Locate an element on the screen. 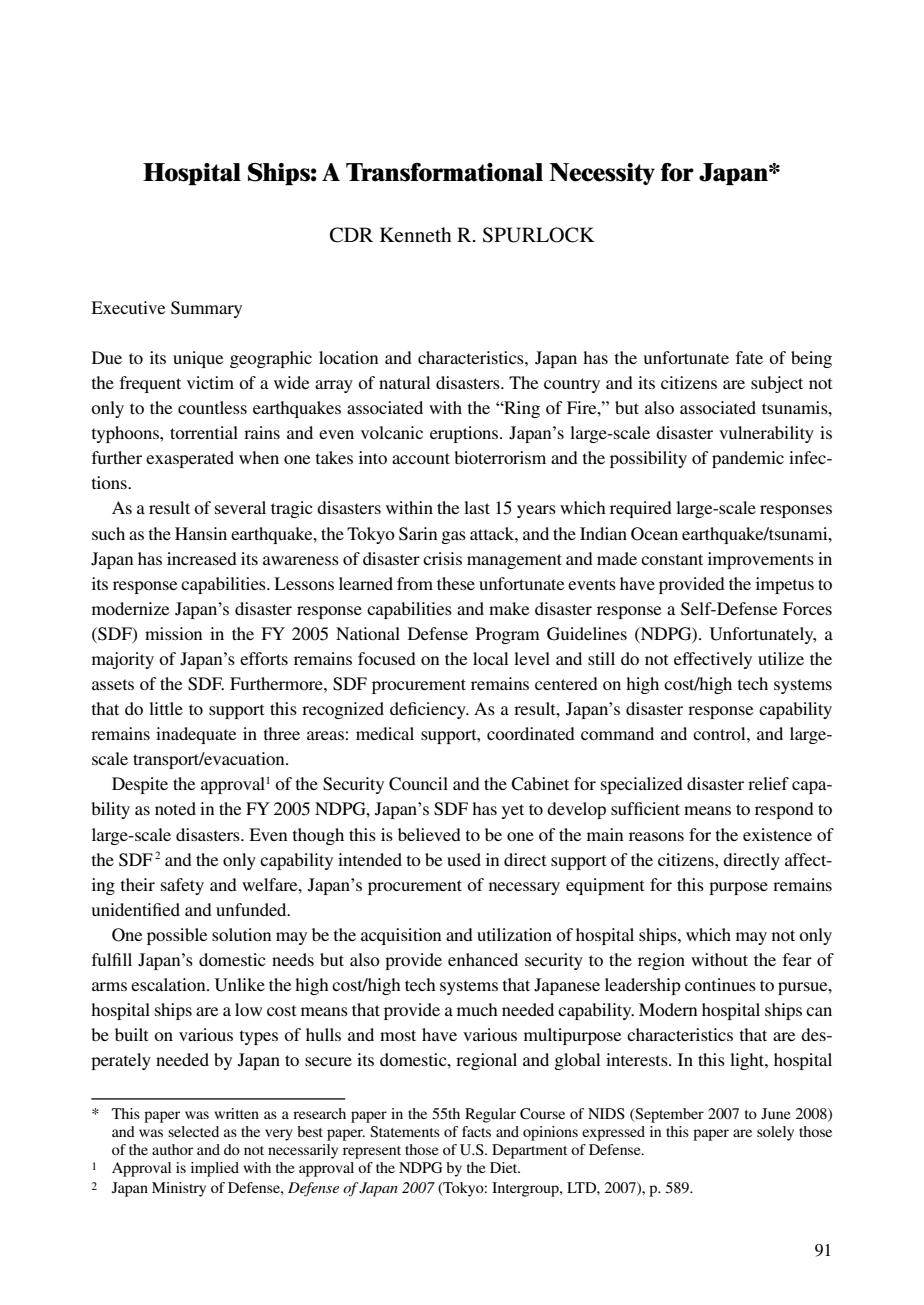 The width and height of the screenshot is (924, 1305). Summary is located at coordinates (206, 309).
